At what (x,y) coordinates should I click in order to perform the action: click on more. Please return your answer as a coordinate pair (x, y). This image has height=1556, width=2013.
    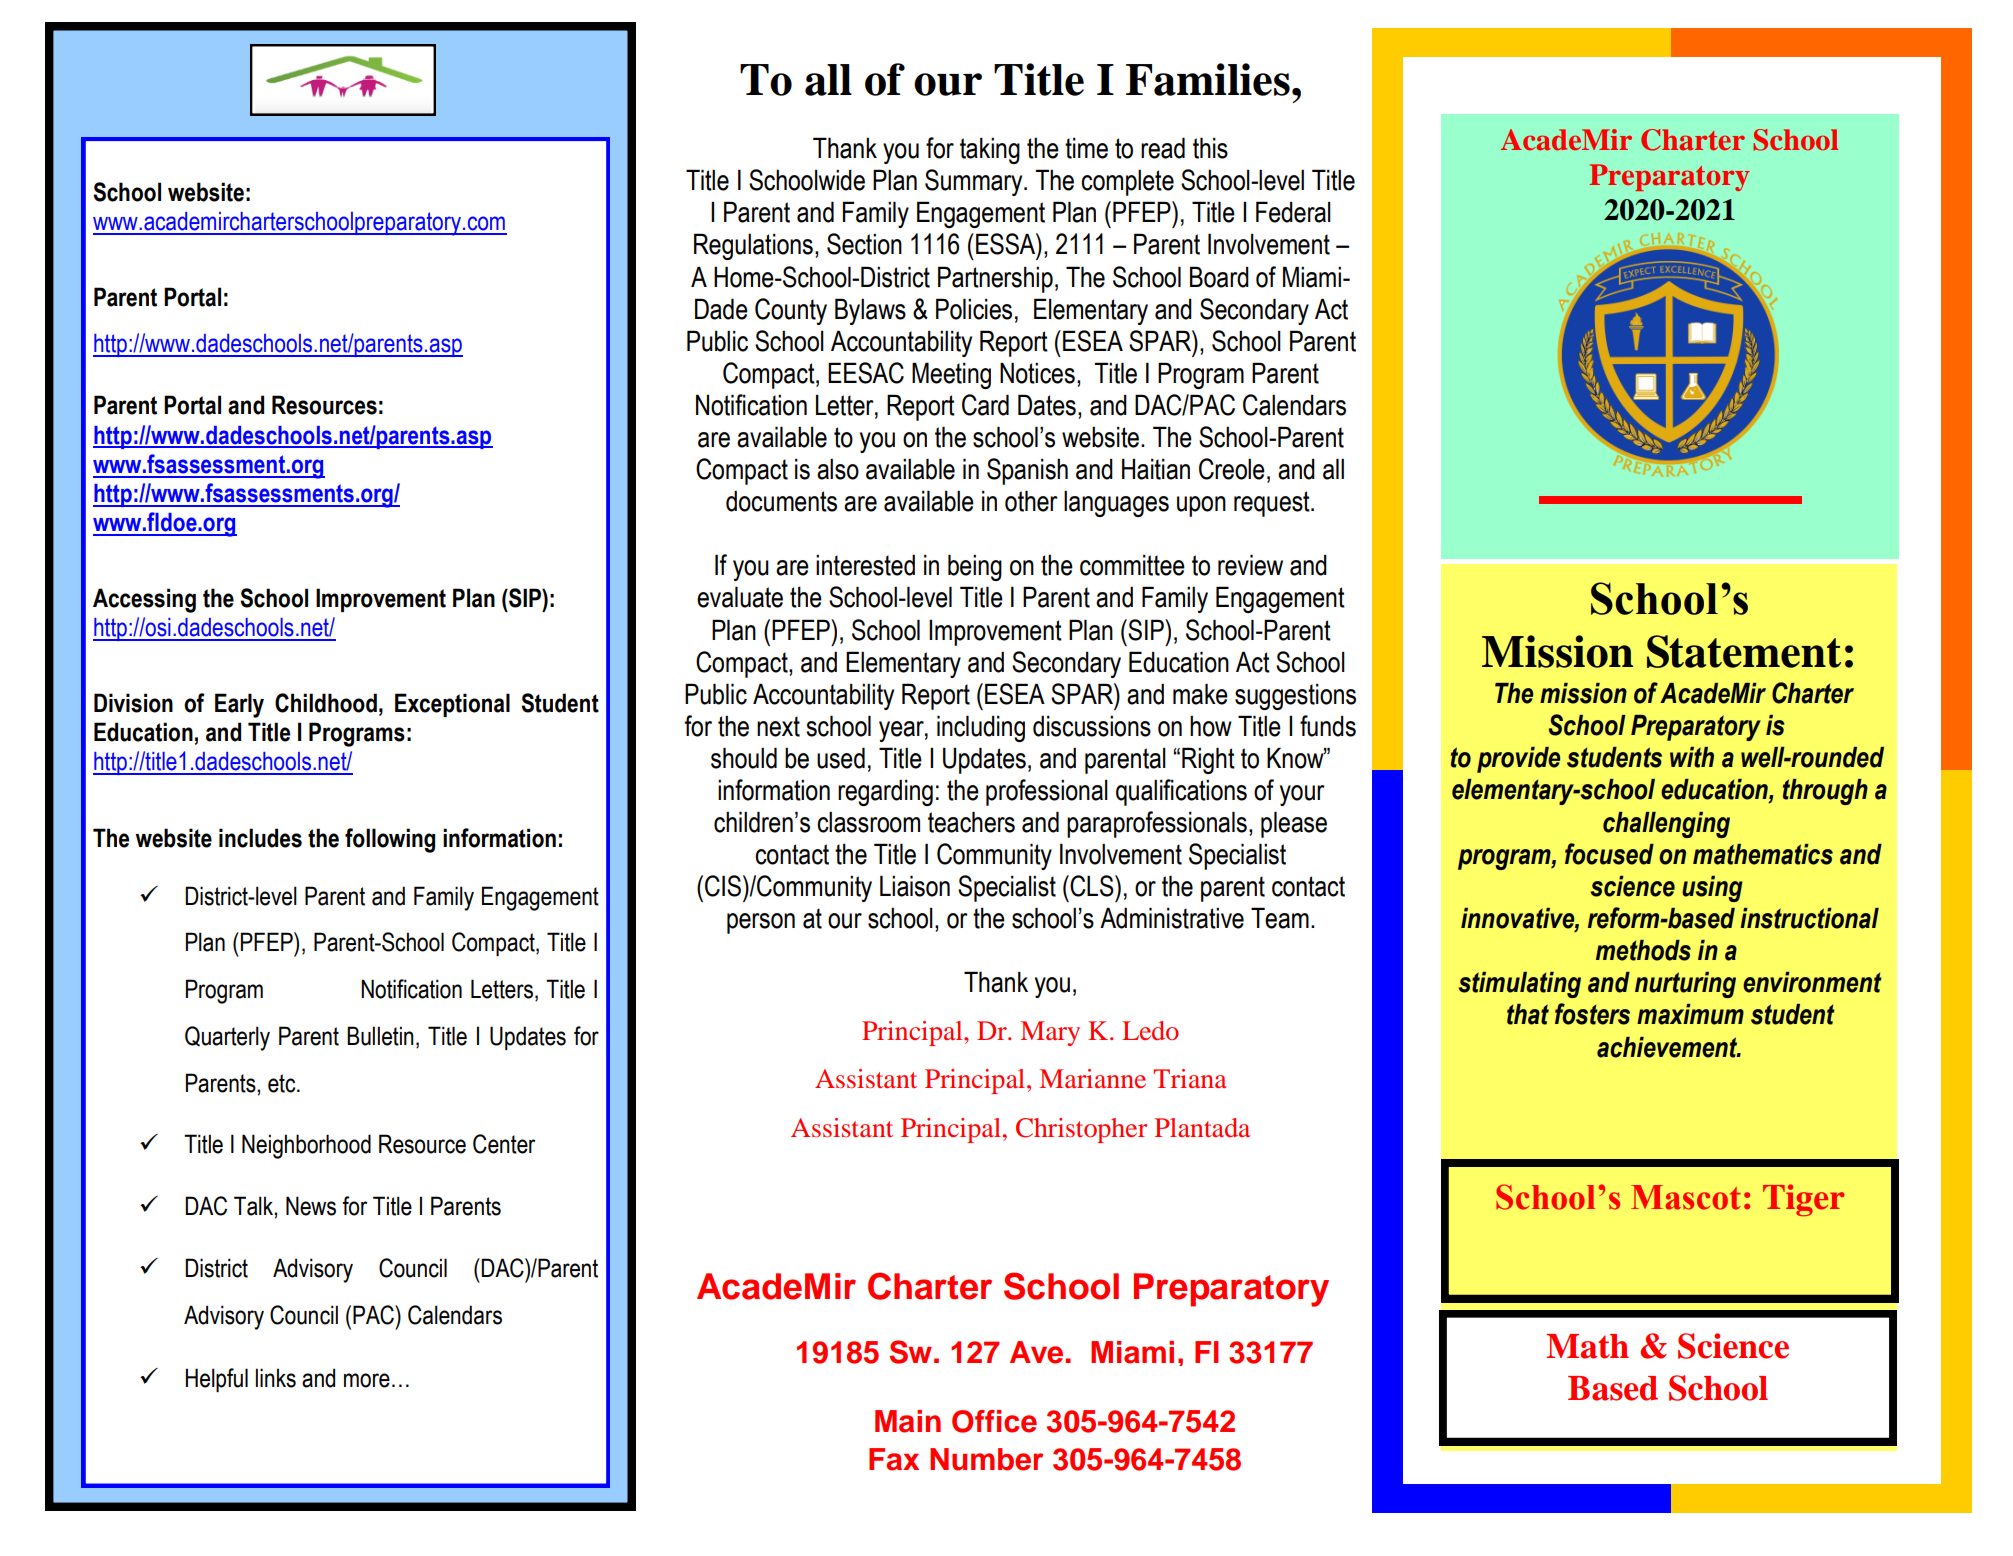
    Looking at the image, I should click on (367, 1380).
